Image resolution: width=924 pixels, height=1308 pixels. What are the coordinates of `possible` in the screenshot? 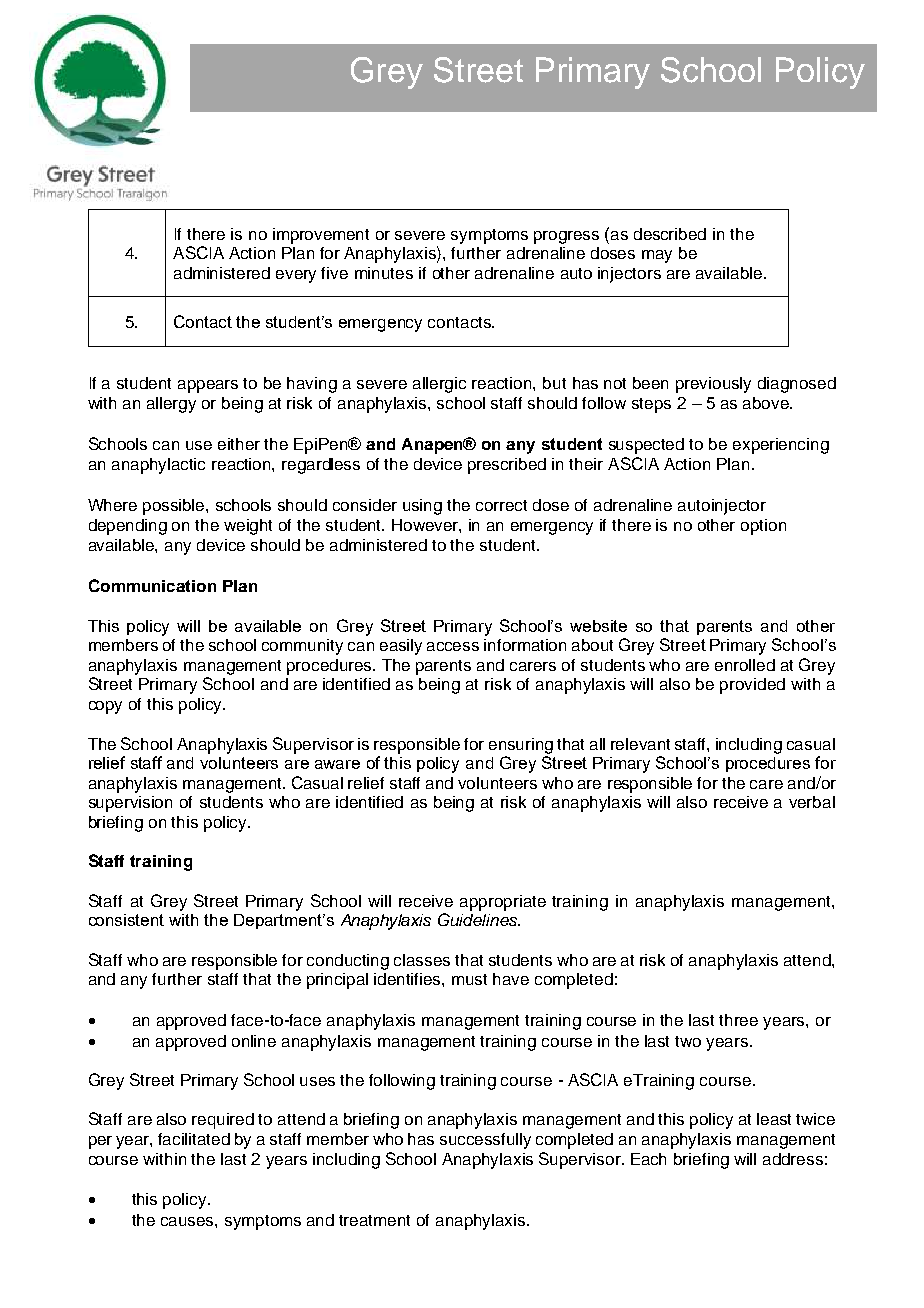 It's located at (175, 507).
